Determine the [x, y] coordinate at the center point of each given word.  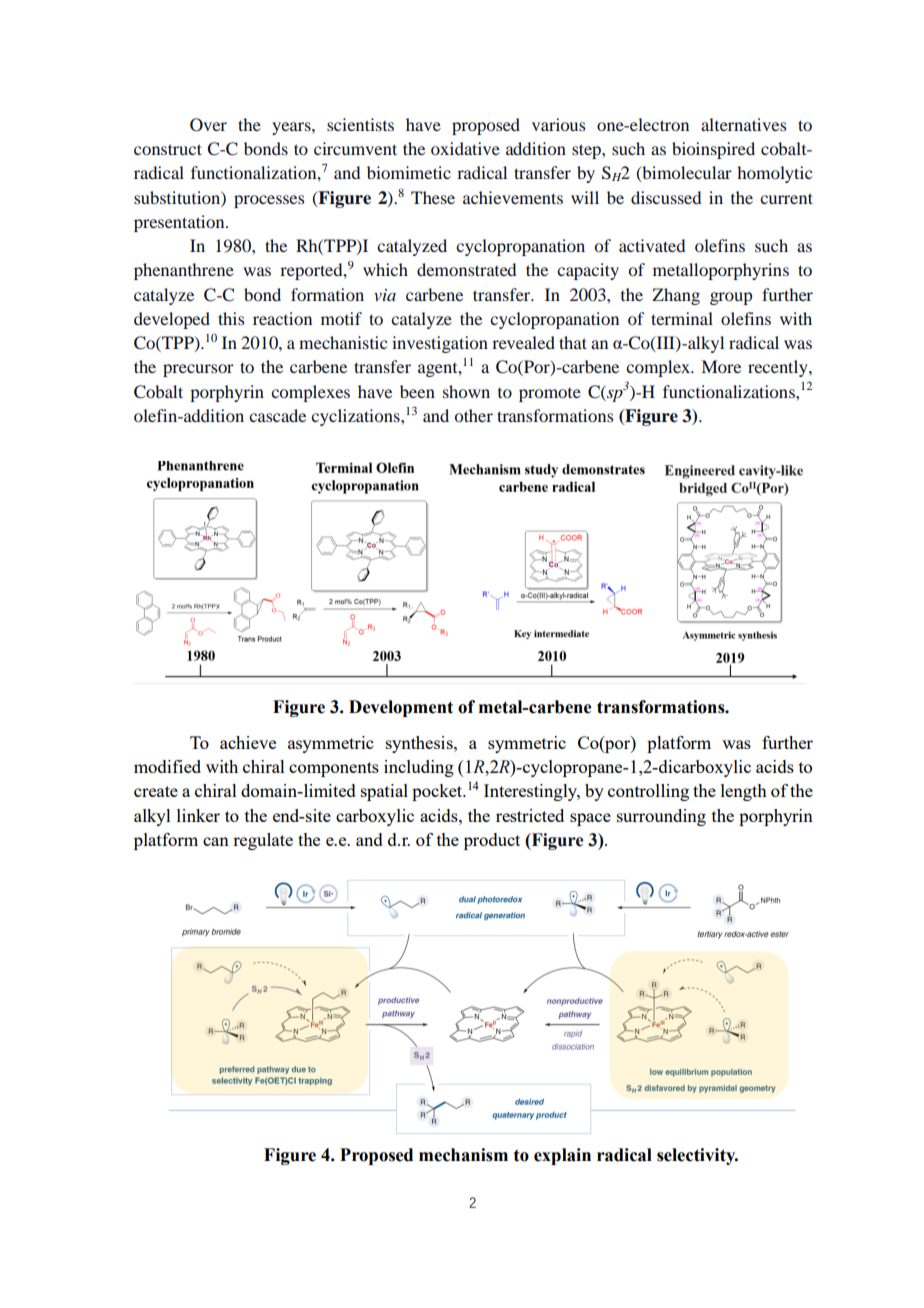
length [744, 792]
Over [208, 125]
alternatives [744, 124]
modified [167, 766]
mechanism [463, 1155]
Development [401, 708]
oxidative [465, 148]
